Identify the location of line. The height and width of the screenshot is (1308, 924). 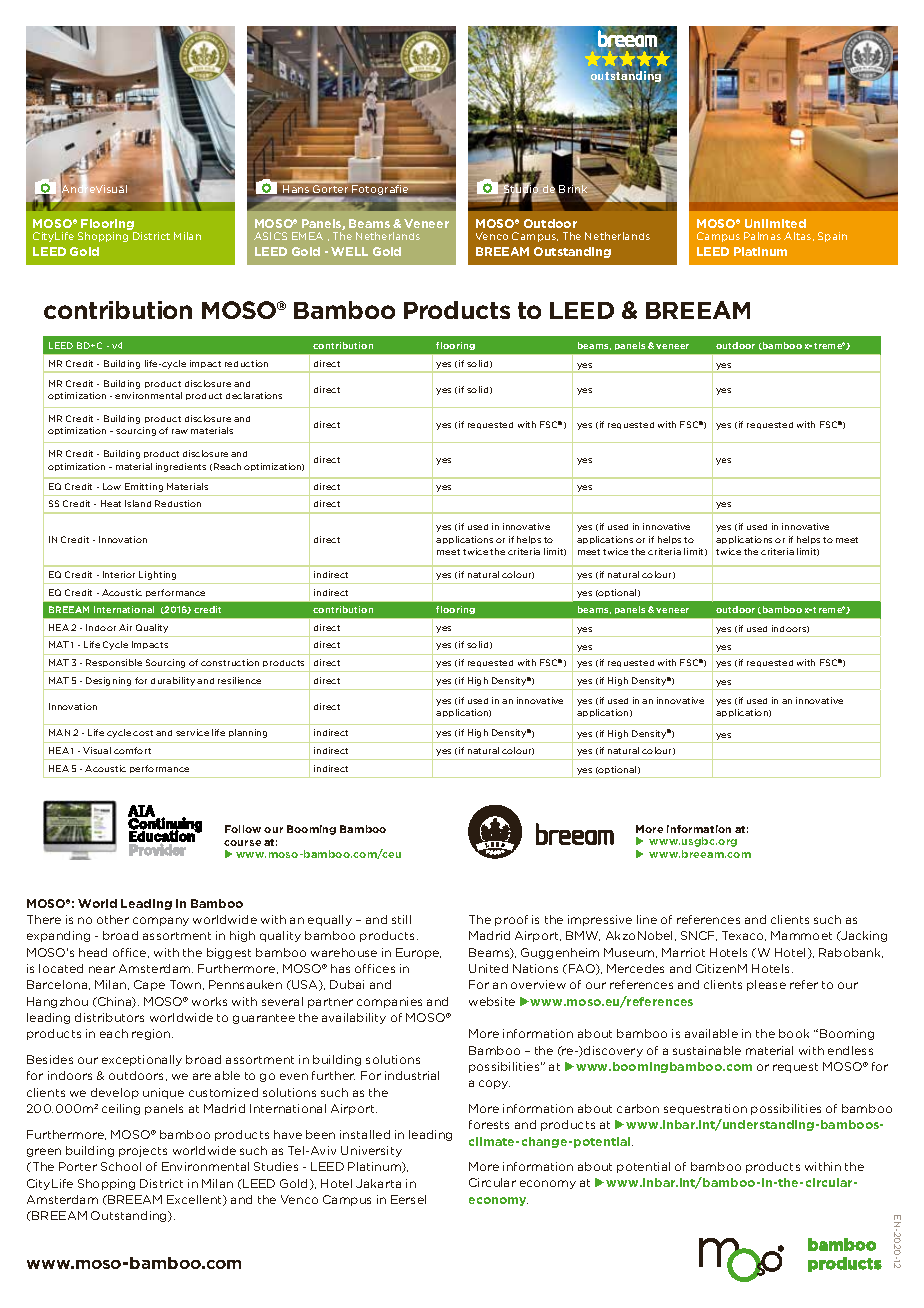
(647, 919).
